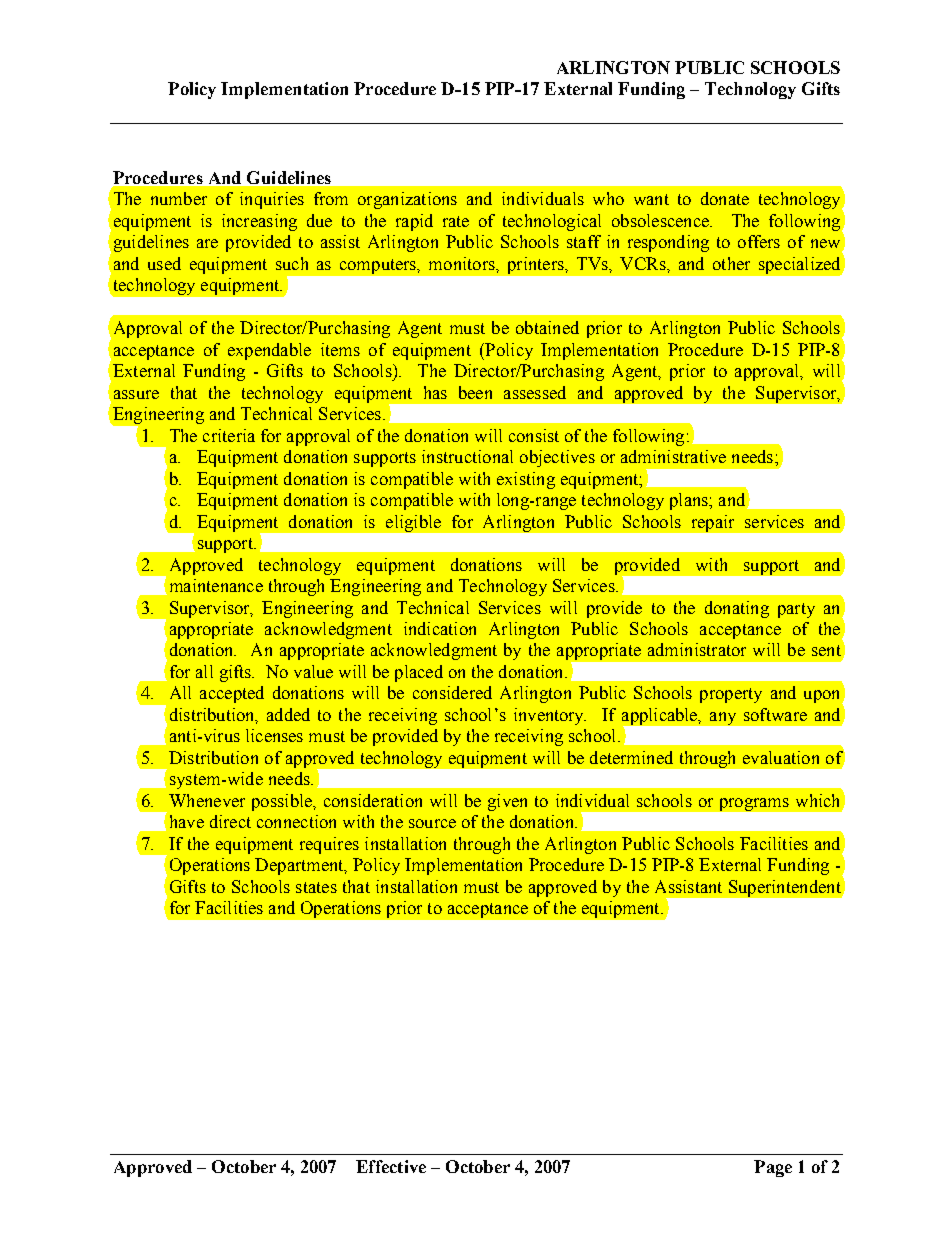 Image resolution: width=952 pixels, height=1233 pixels. I want to click on Effective, so click(391, 1166).
